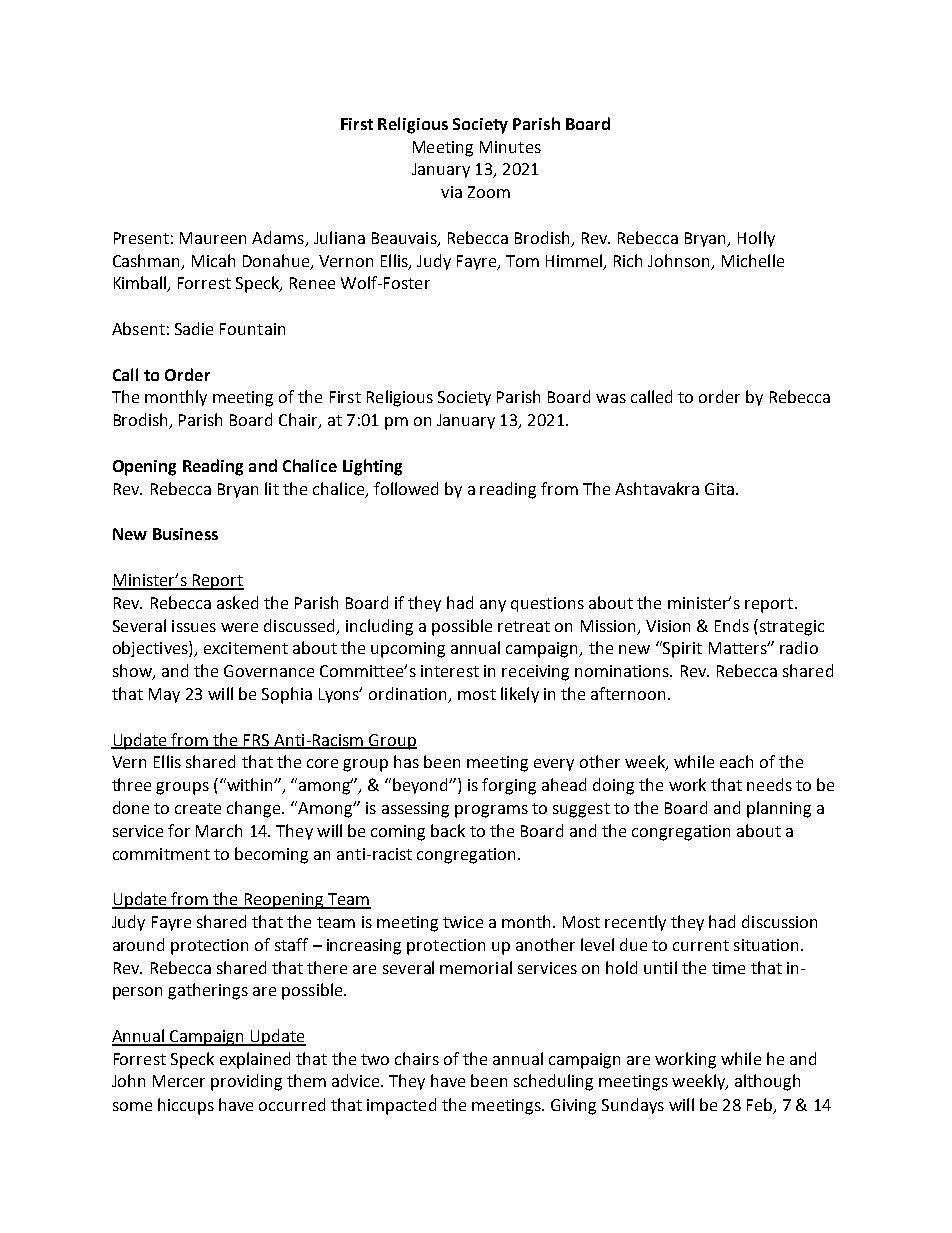 The width and height of the screenshot is (952, 1233). I want to click on Maureen, so click(213, 238).
